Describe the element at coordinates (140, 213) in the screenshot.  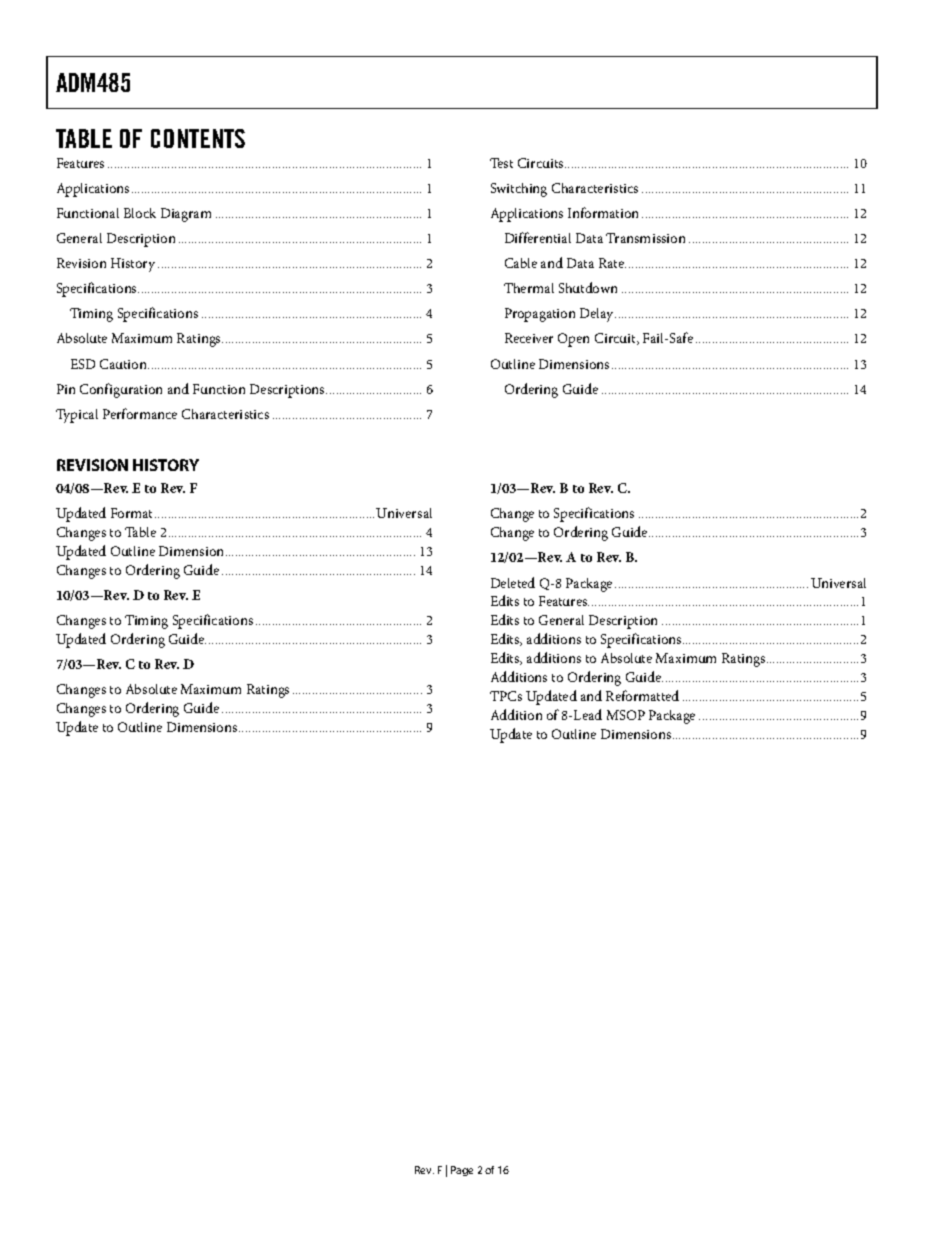
I see `Block` at that location.
